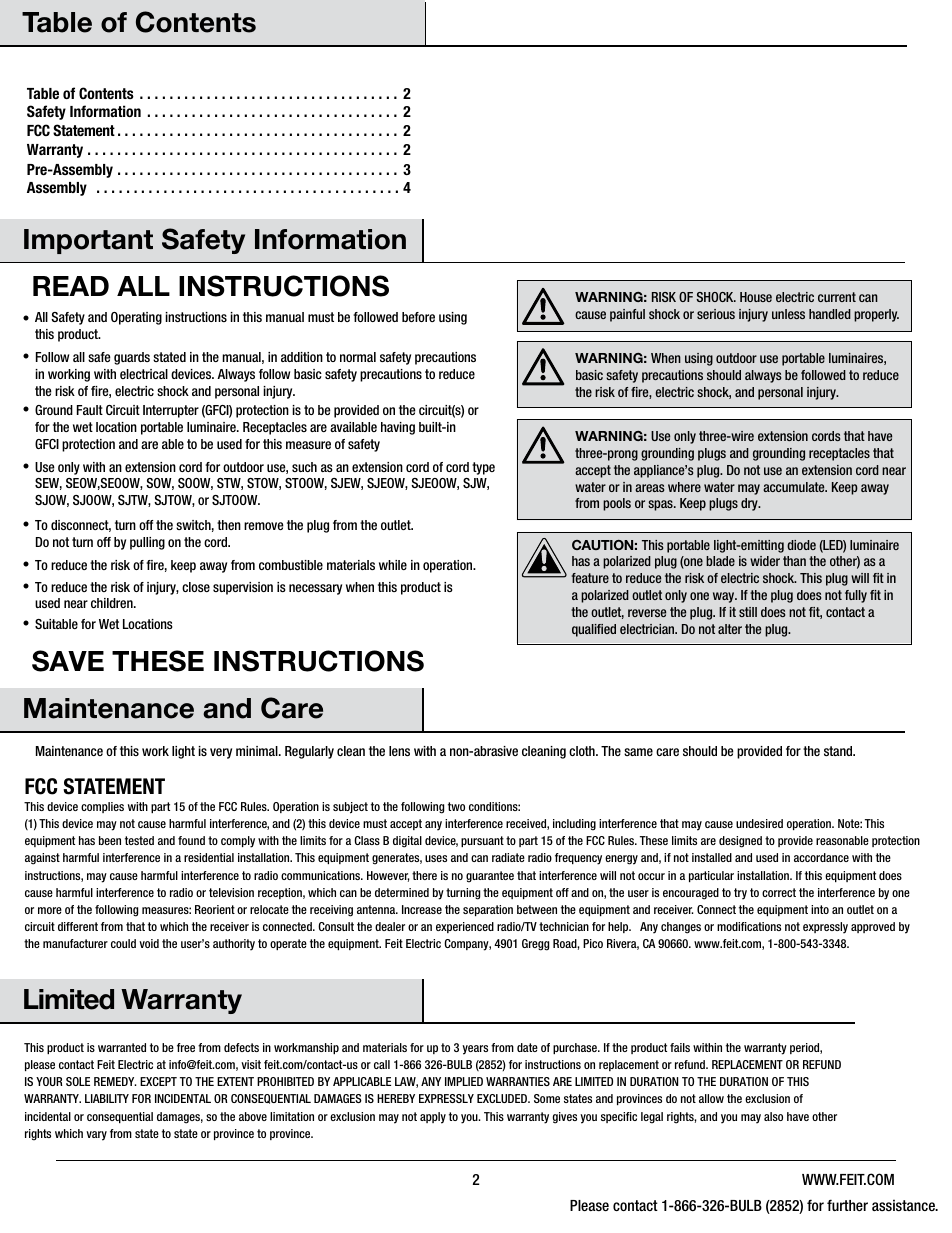 The height and width of the image is (1233, 952). What do you see at coordinates (96, 1136) in the image?
I see `vary` at bounding box center [96, 1136].
